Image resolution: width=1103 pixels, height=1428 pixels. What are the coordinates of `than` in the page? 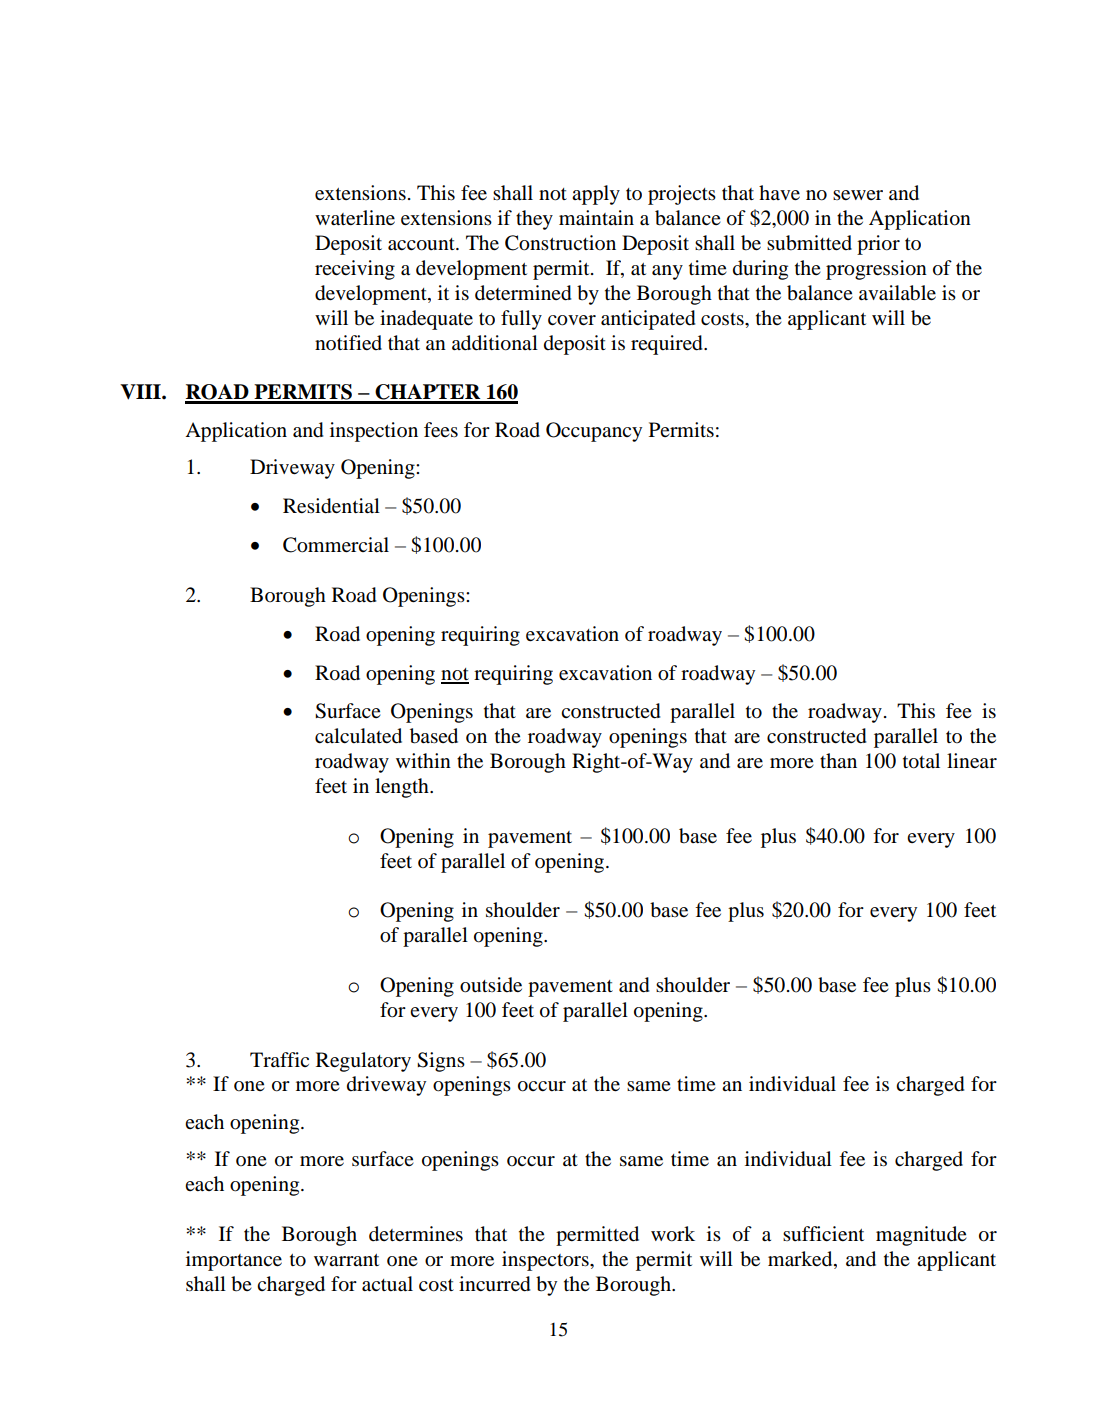 It's located at (838, 761).
